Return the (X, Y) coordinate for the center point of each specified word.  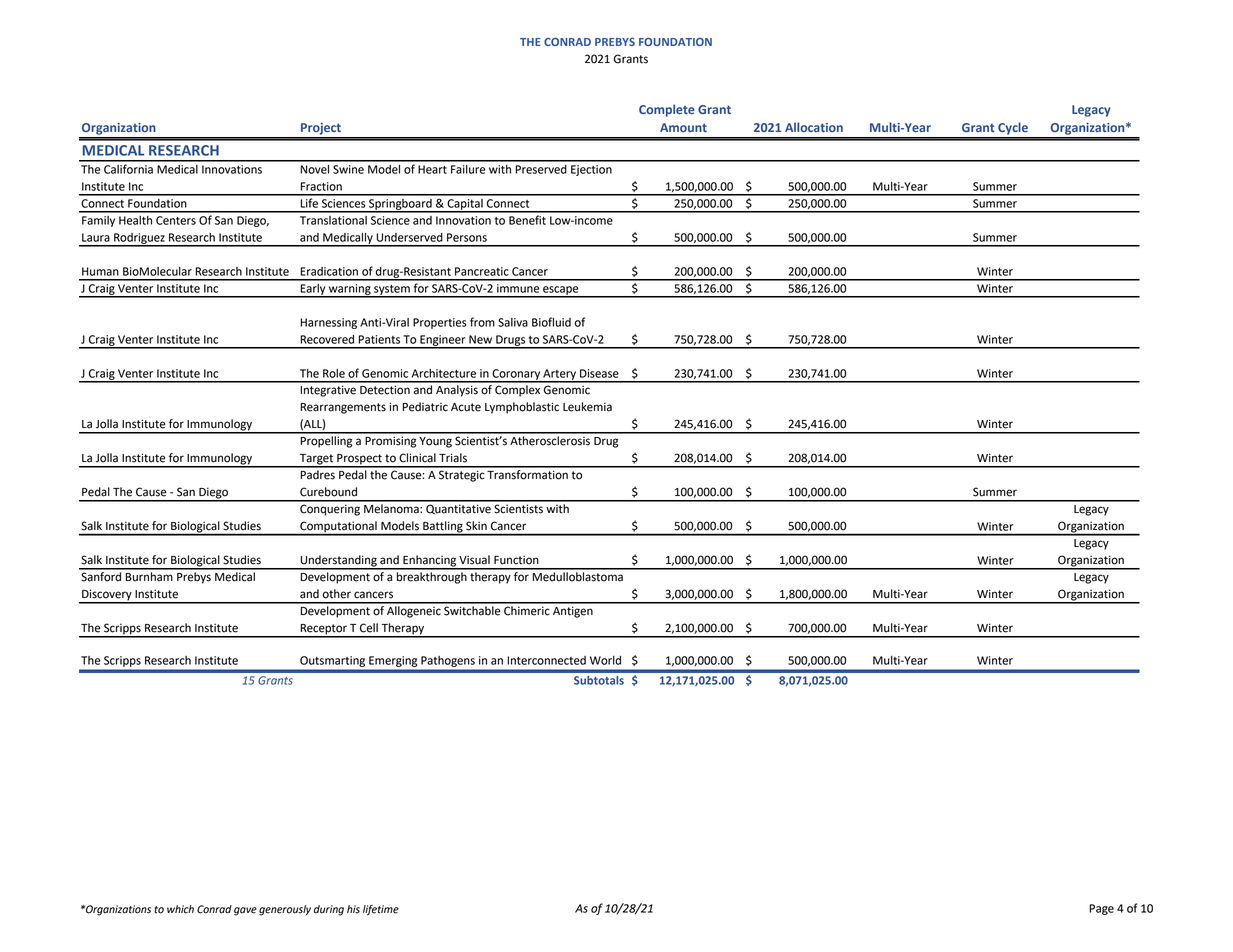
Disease (599, 373)
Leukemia (587, 407)
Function (516, 560)
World (605, 660)
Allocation (814, 127)
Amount (683, 127)
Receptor (323, 630)
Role (334, 373)
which (180, 909)
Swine (348, 169)
